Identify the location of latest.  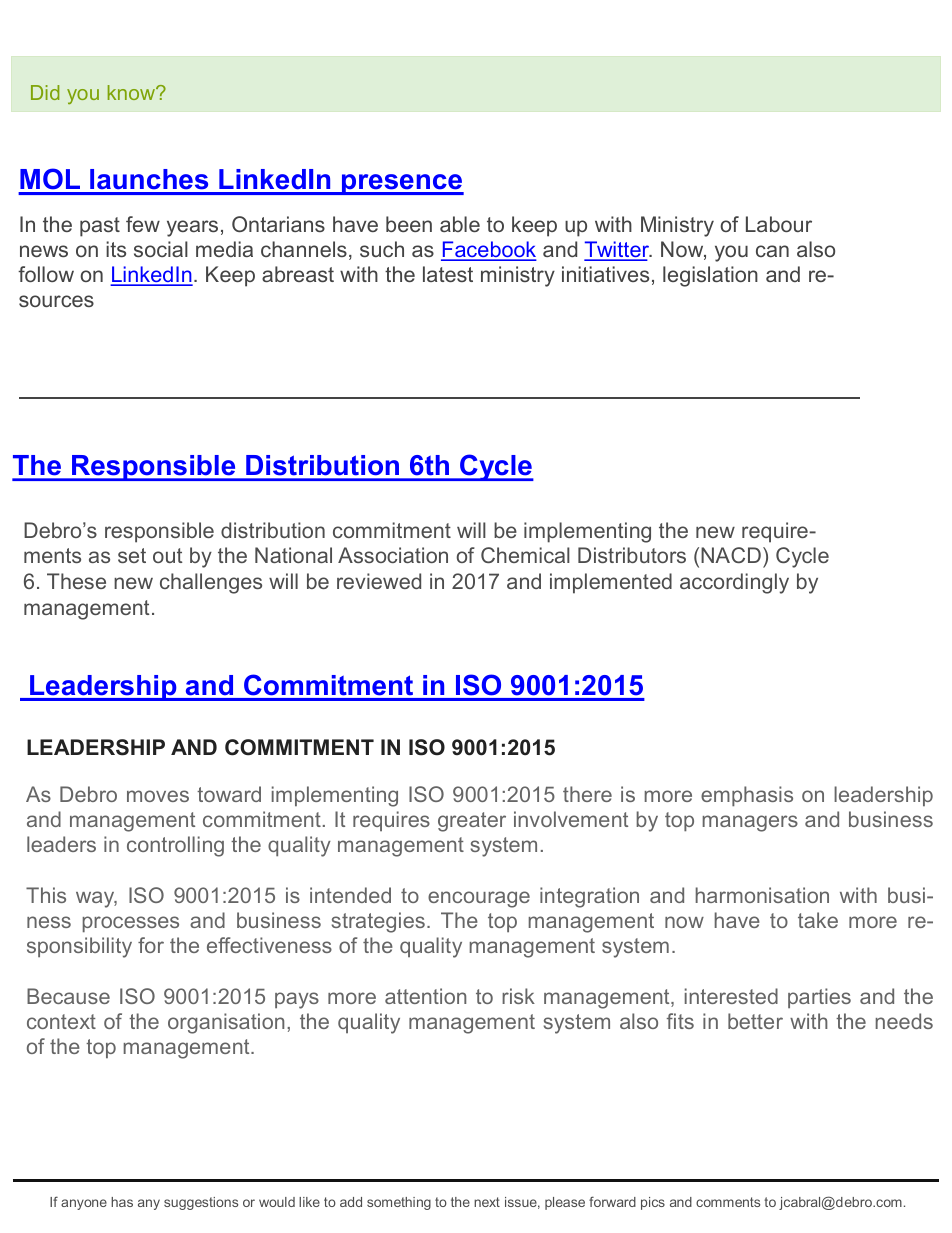
(448, 274).
